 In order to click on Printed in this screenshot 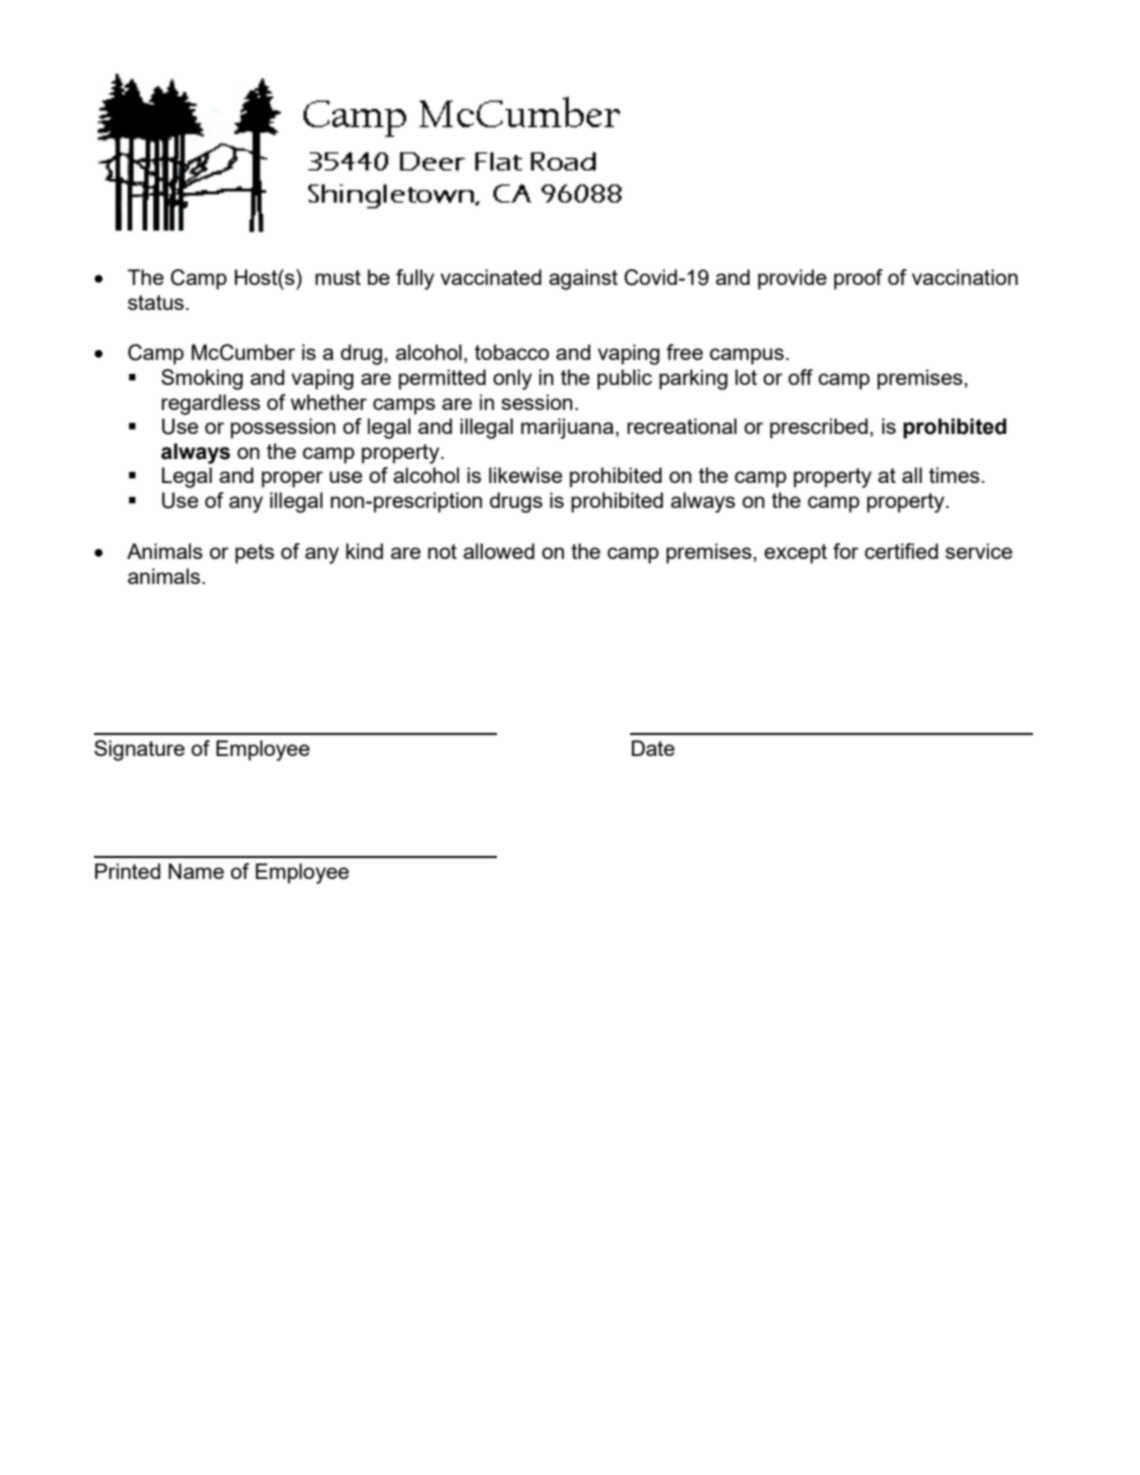, I will do `click(127, 871)`.
